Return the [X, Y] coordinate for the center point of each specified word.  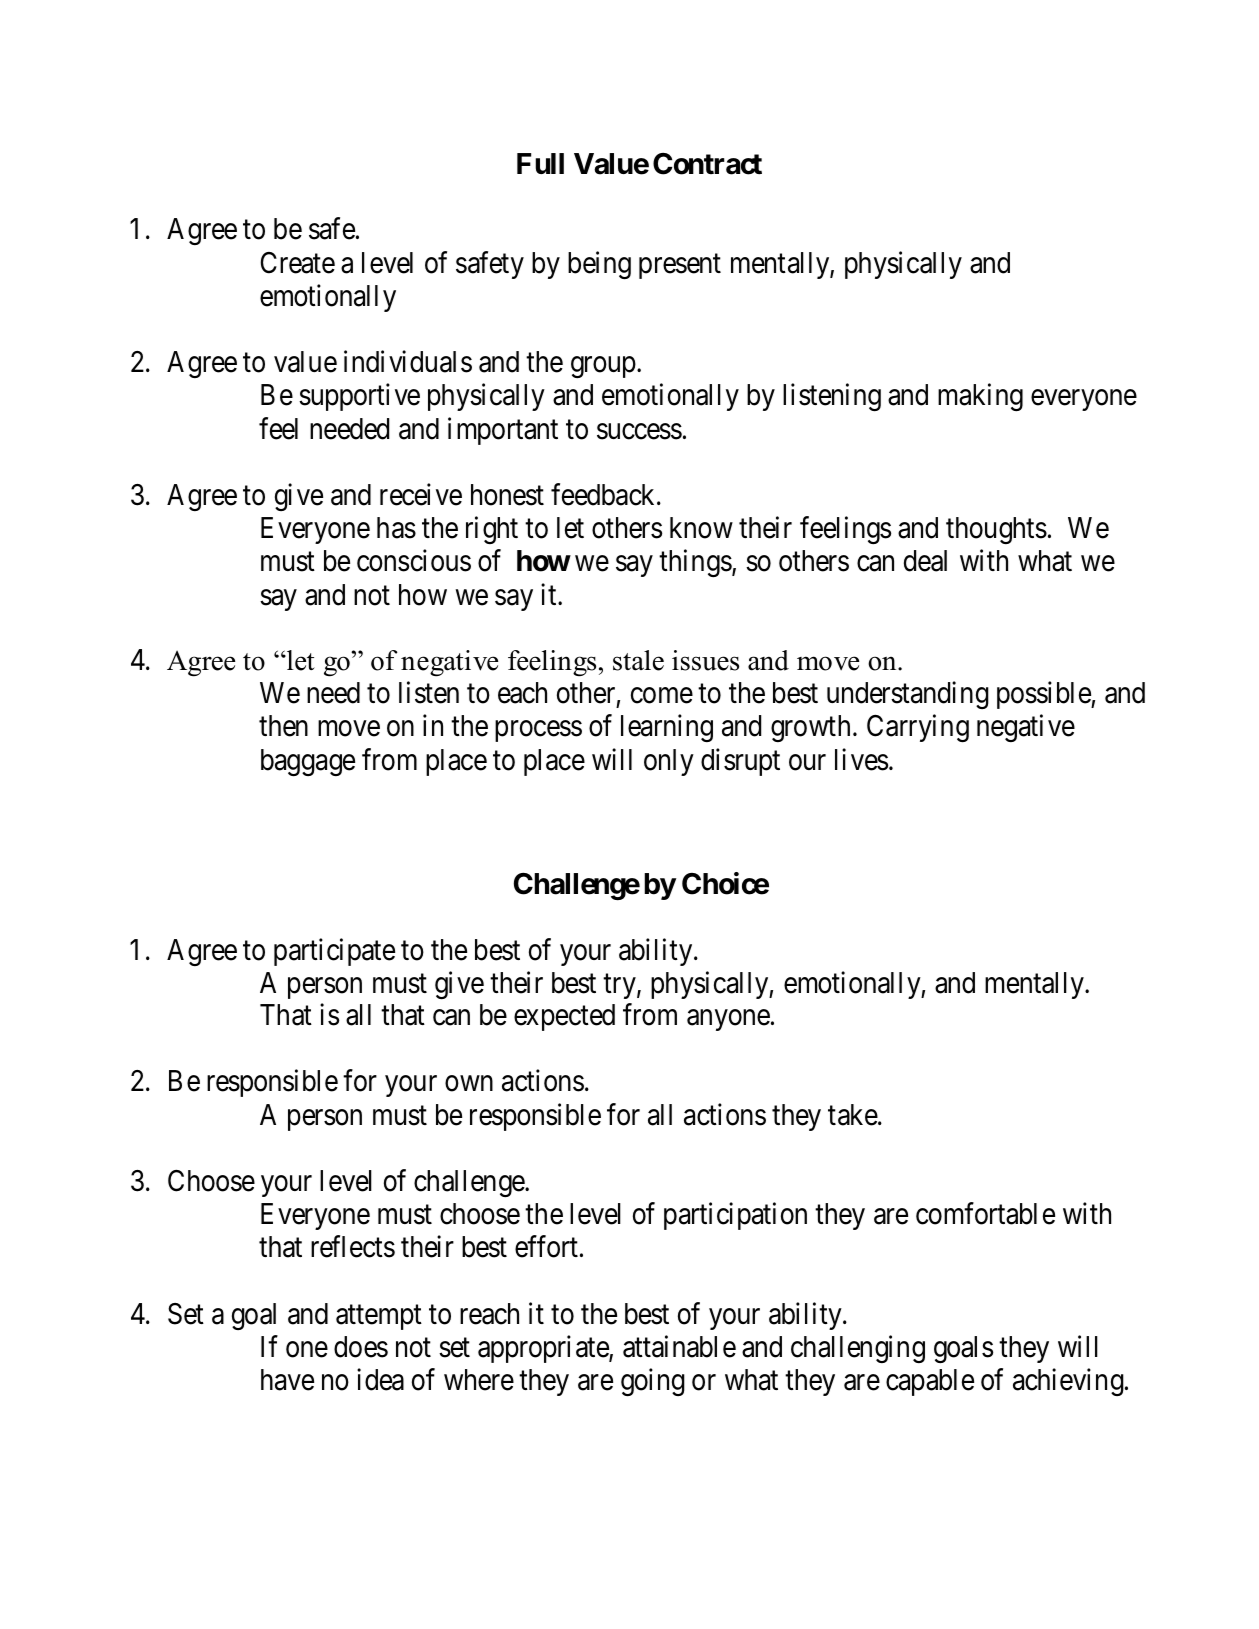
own [469, 1084]
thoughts [996, 530]
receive [421, 494]
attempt [379, 1317]
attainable [679, 1346]
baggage [308, 762]
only [669, 762]
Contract [707, 164]
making [980, 397]
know [701, 528]
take [853, 1115]
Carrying [918, 728]
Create [297, 263]
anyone [728, 1020]
